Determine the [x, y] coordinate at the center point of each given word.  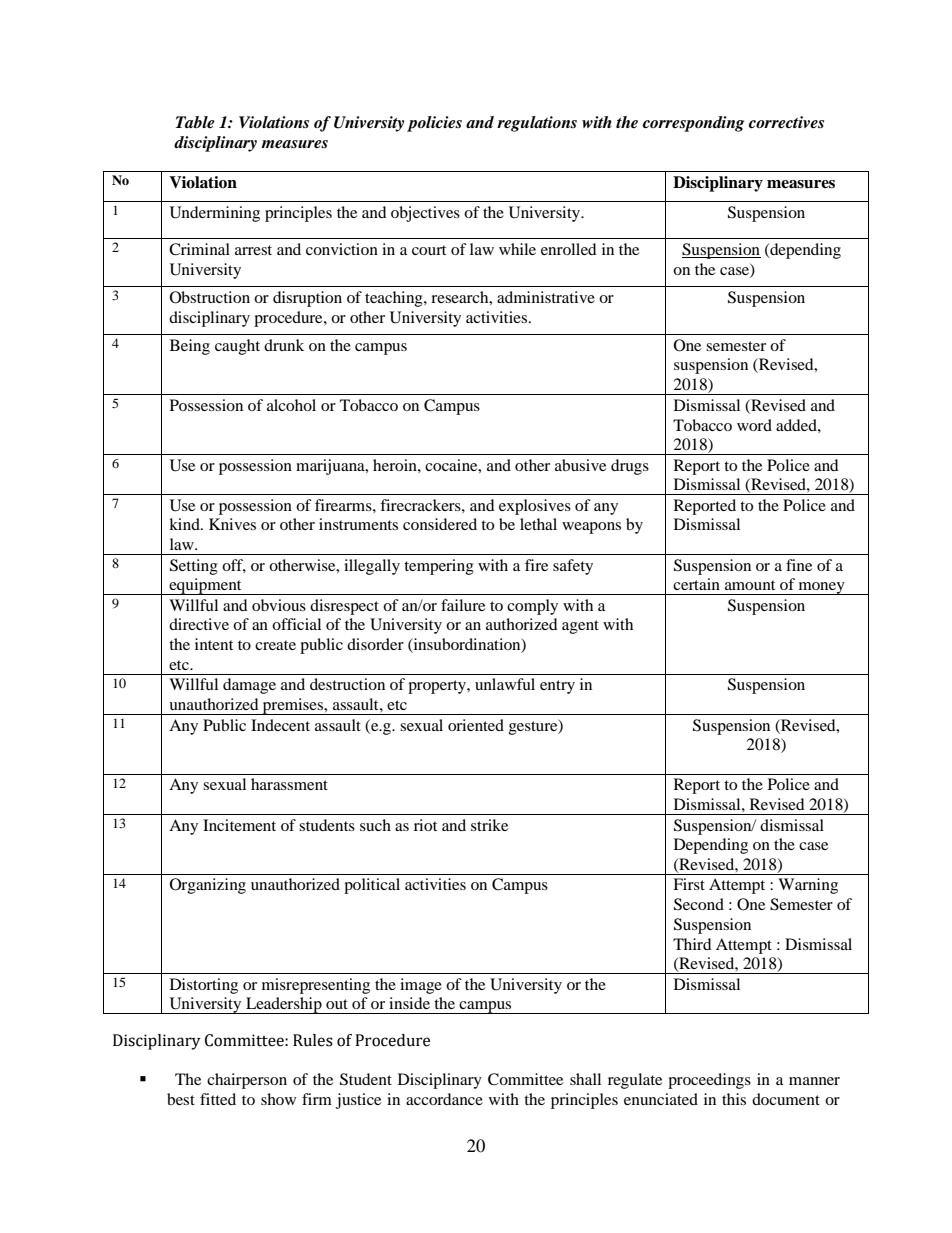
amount [750, 585]
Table [195, 122]
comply [532, 607]
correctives [786, 122]
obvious [279, 605]
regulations [537, 124]
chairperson [247, 1081]
